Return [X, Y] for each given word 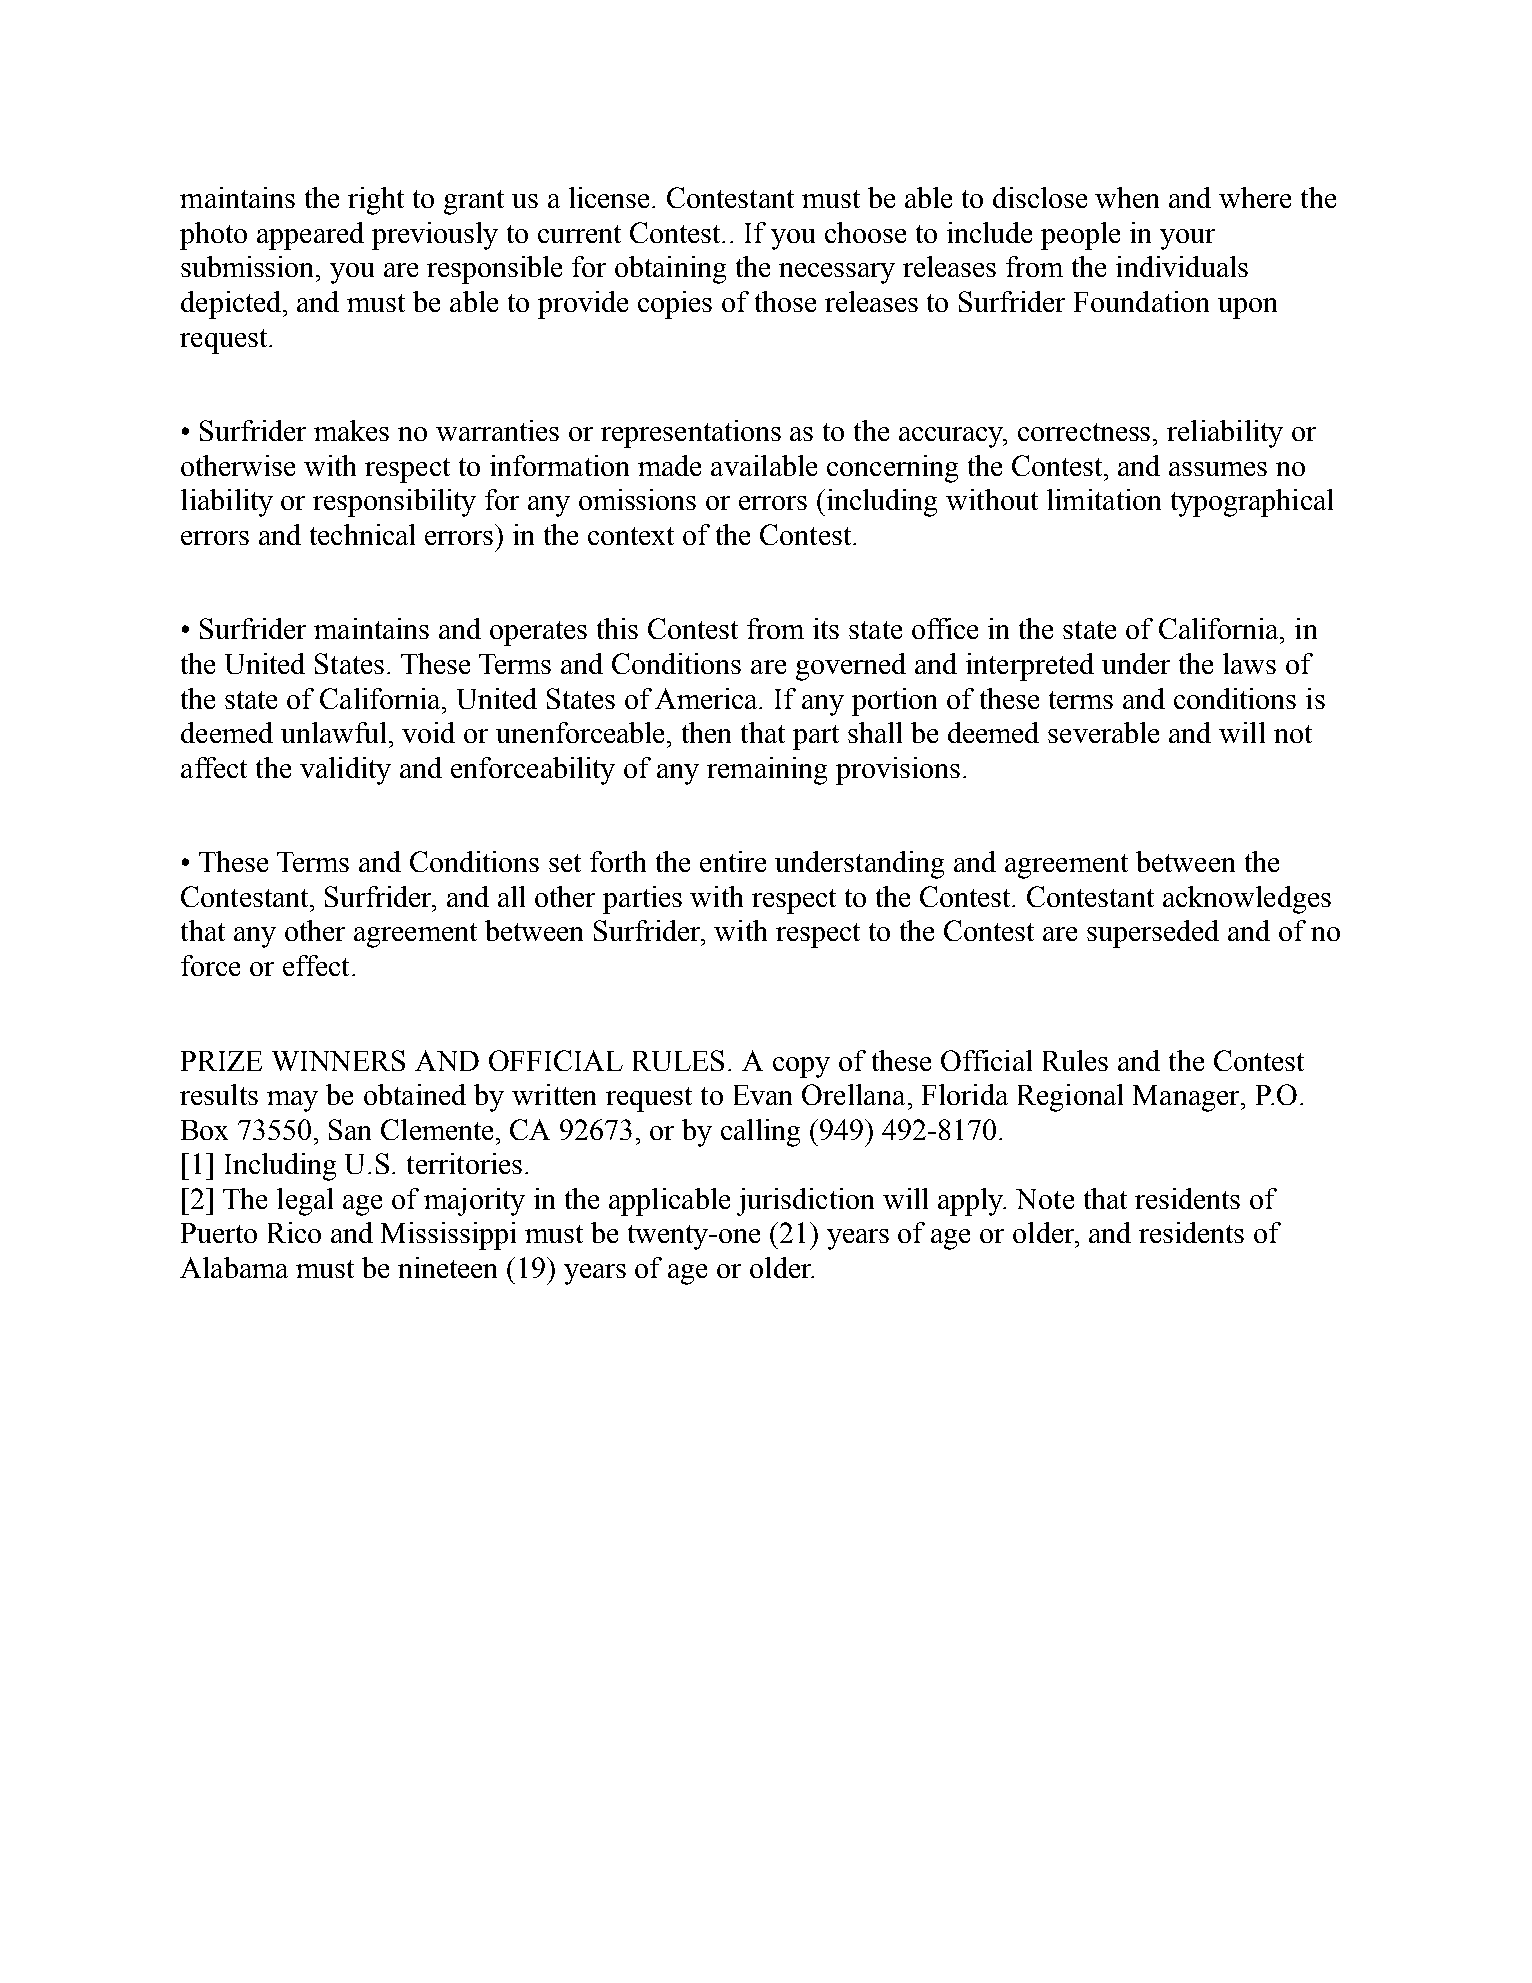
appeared [310, 236]
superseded [1153, 934]
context [631, 536]
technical [362, 534]
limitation [1104, 499]
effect [316, 965]
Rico [294, 1232]
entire [733, 861]
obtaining [670, 270]
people [1080, 236]
